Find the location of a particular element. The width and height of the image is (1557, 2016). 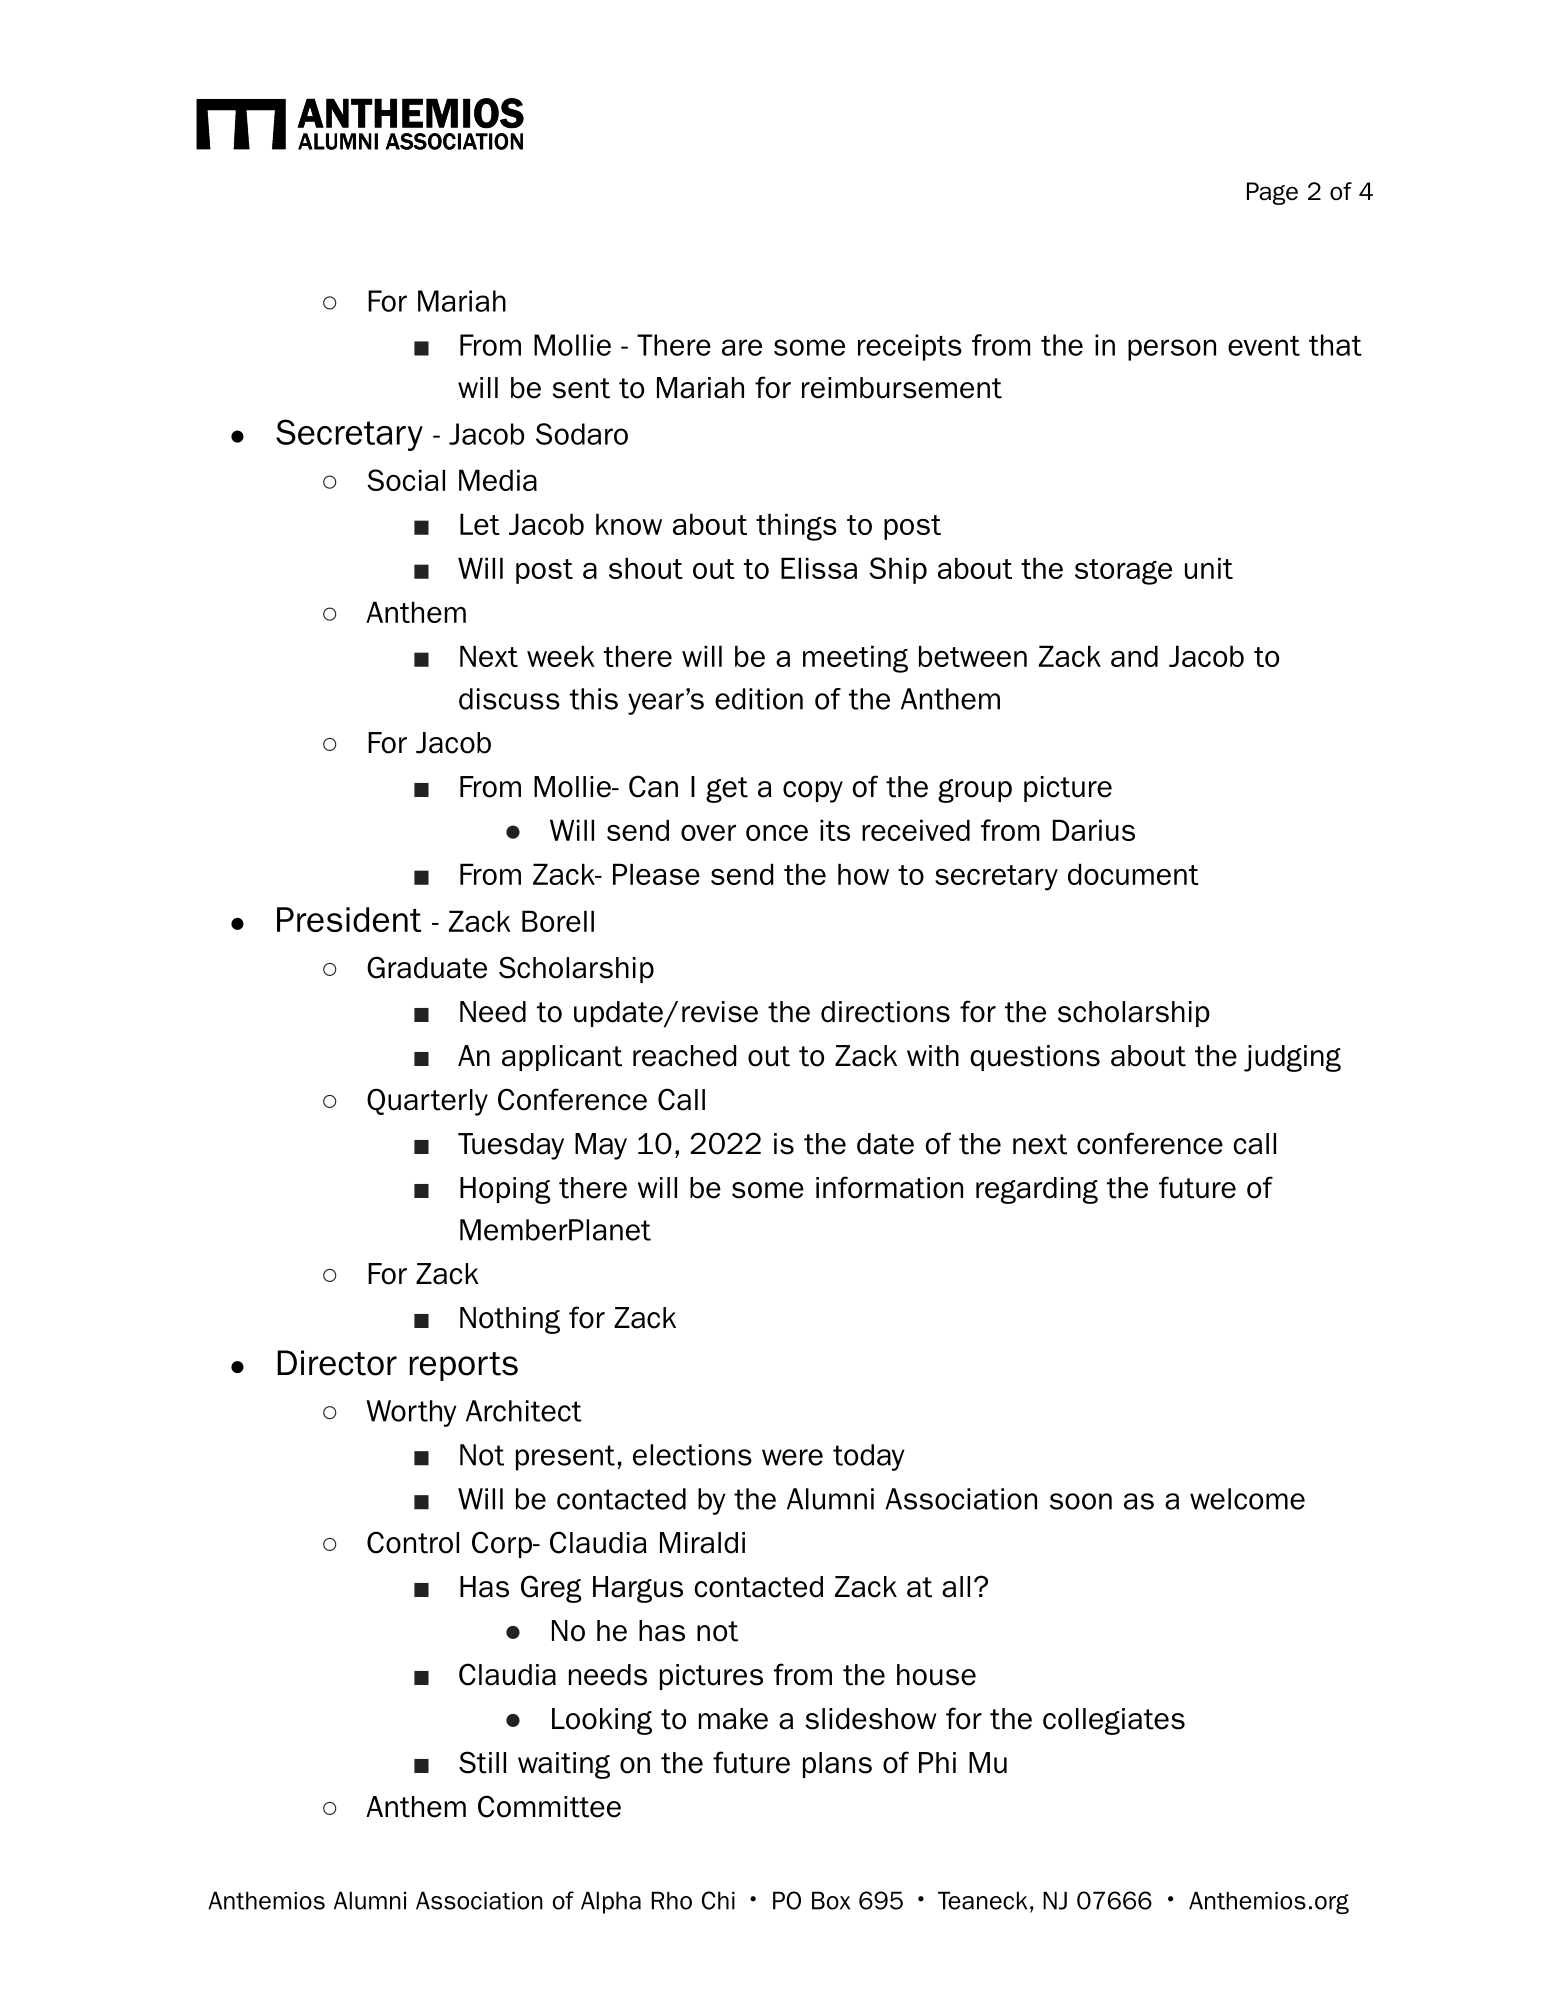

Nothing is located at coordinates (510, 1320).
